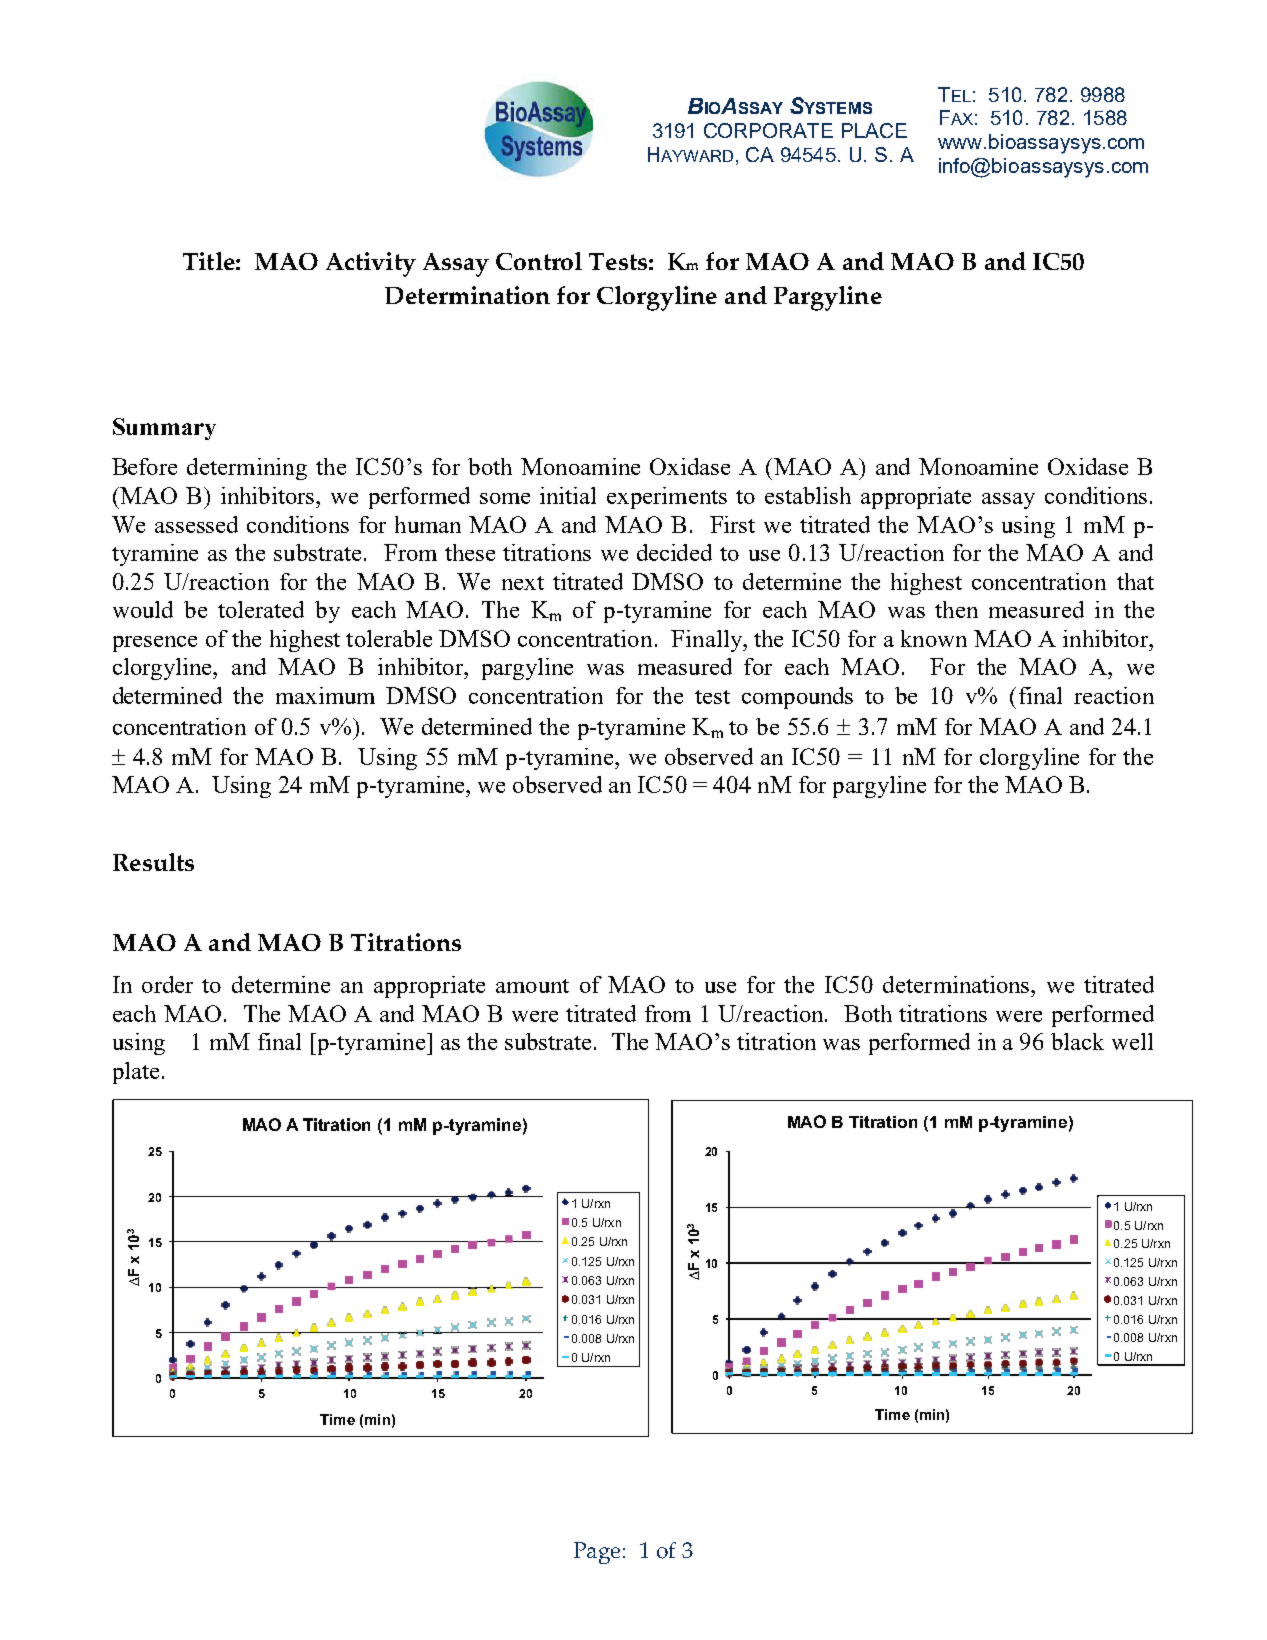 Image resolution: width=1267 pixels, height=1640 pixels. What do you see at coordinates (599, 1553) in the document?
I see `Page` at bounding box center [599, 1553].
